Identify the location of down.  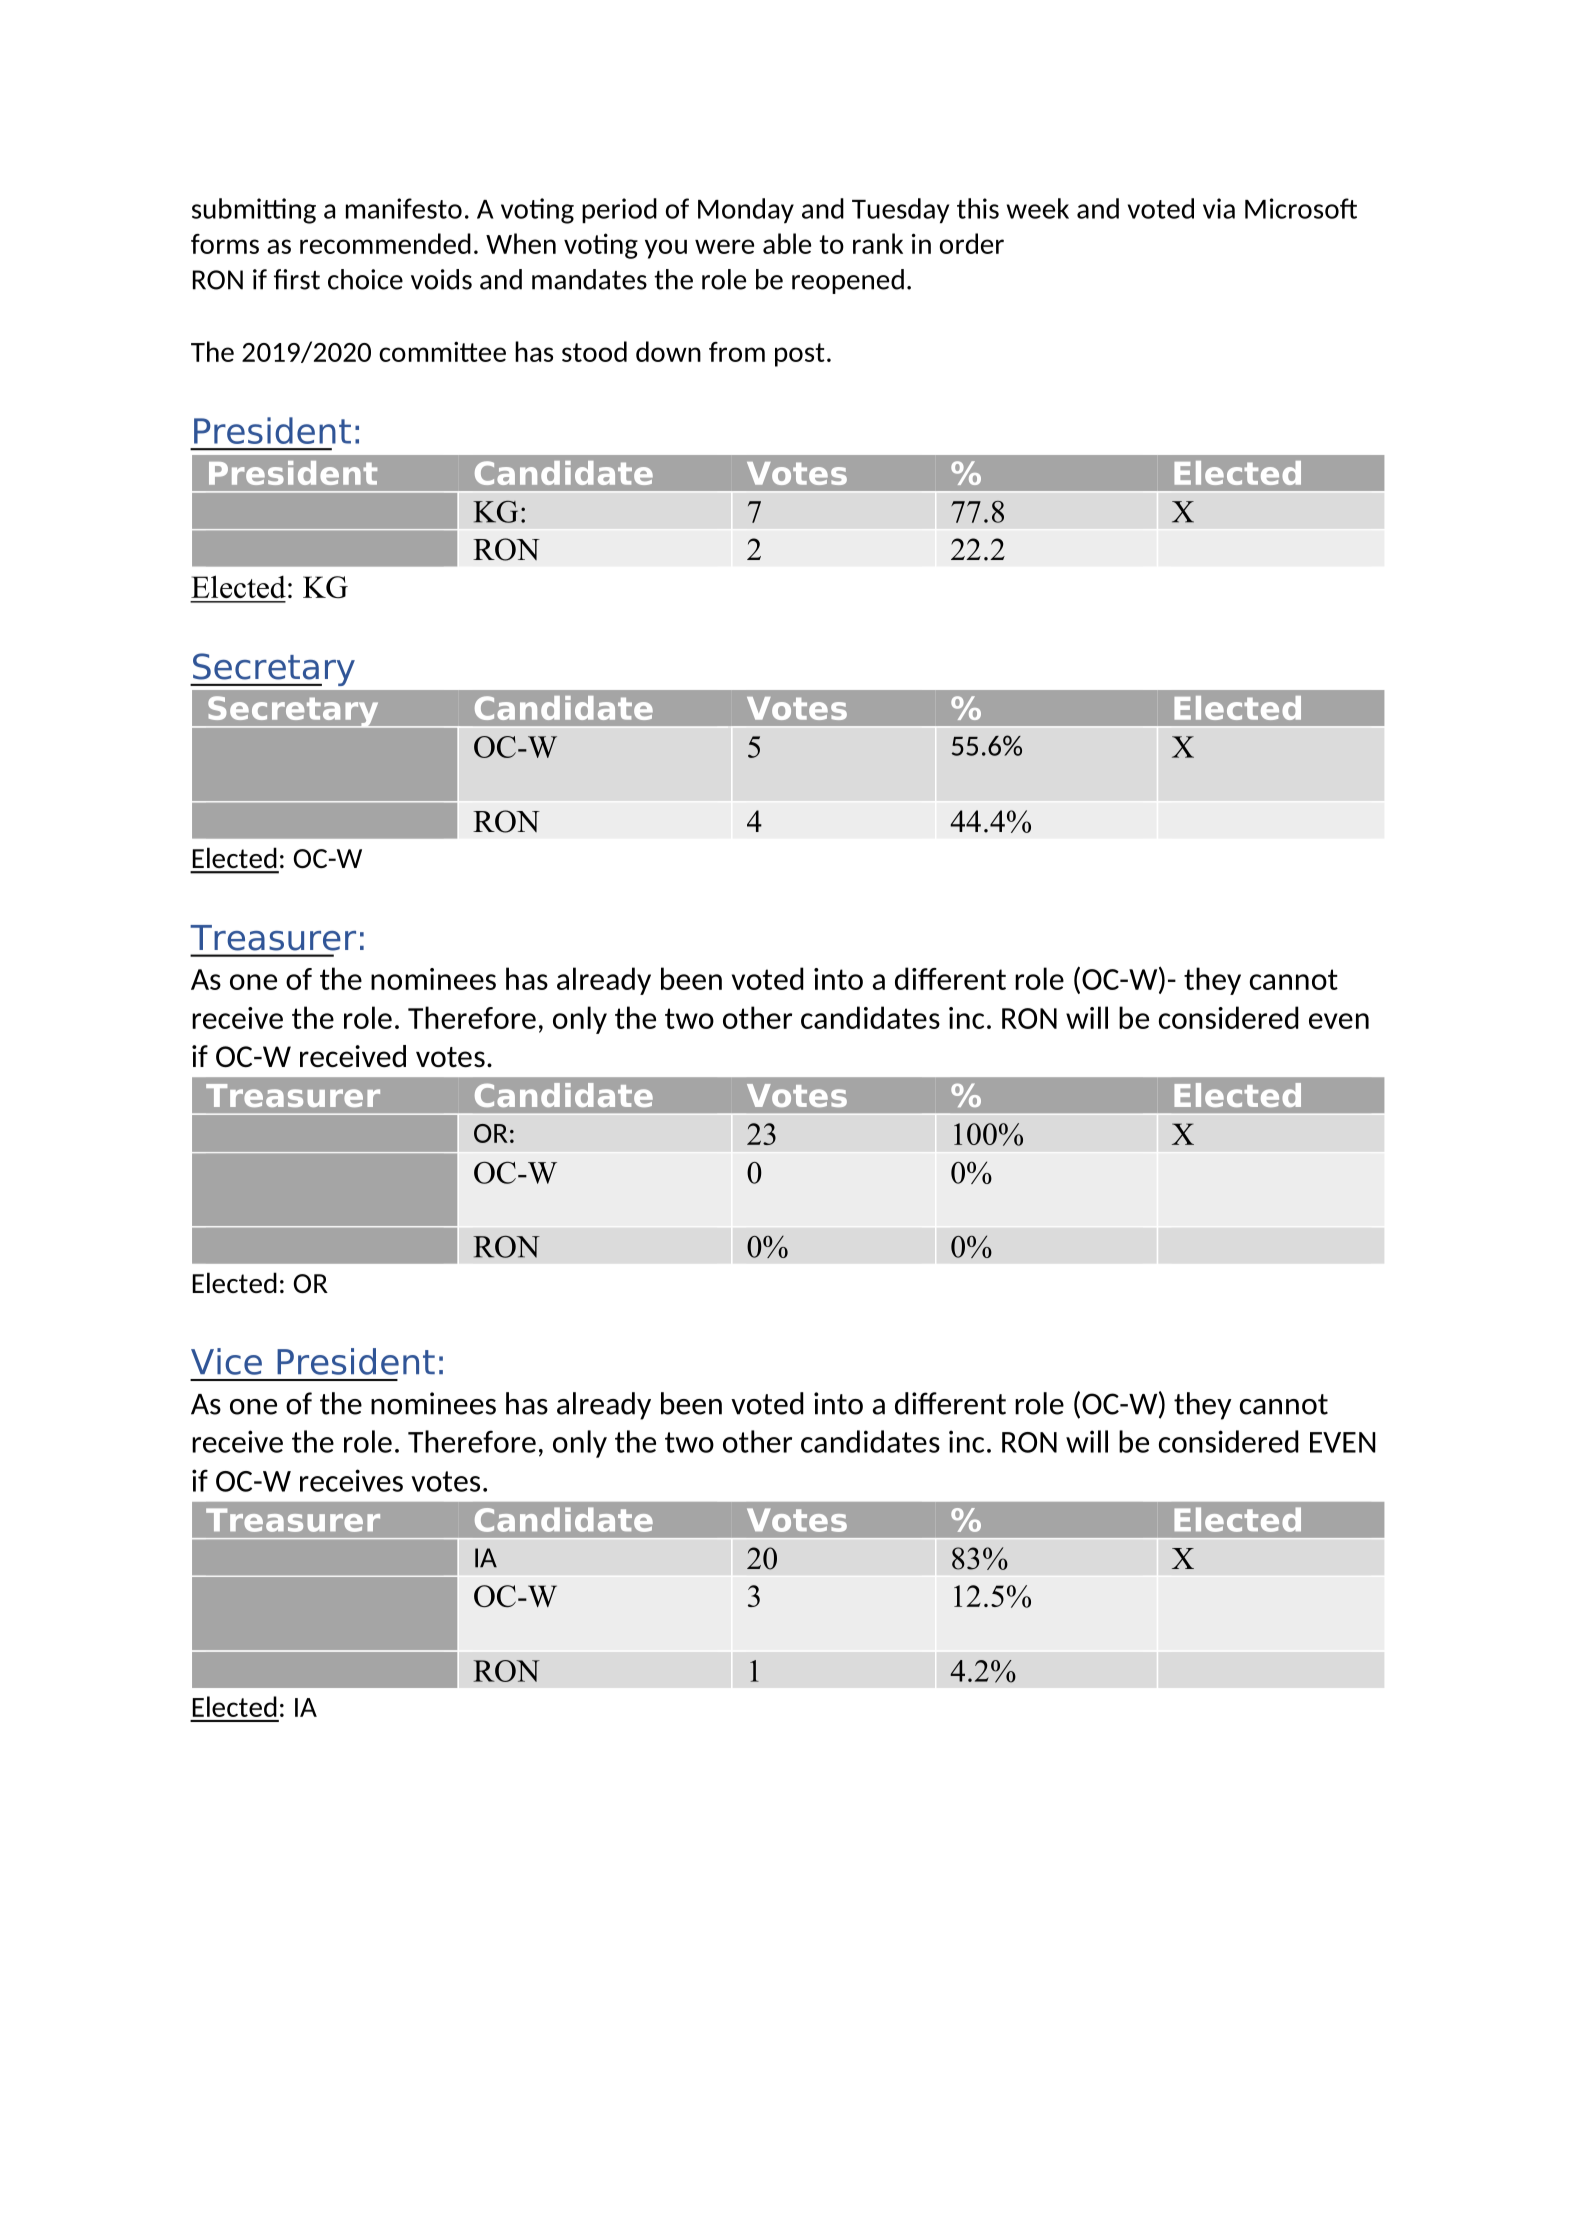
(668, 351).
